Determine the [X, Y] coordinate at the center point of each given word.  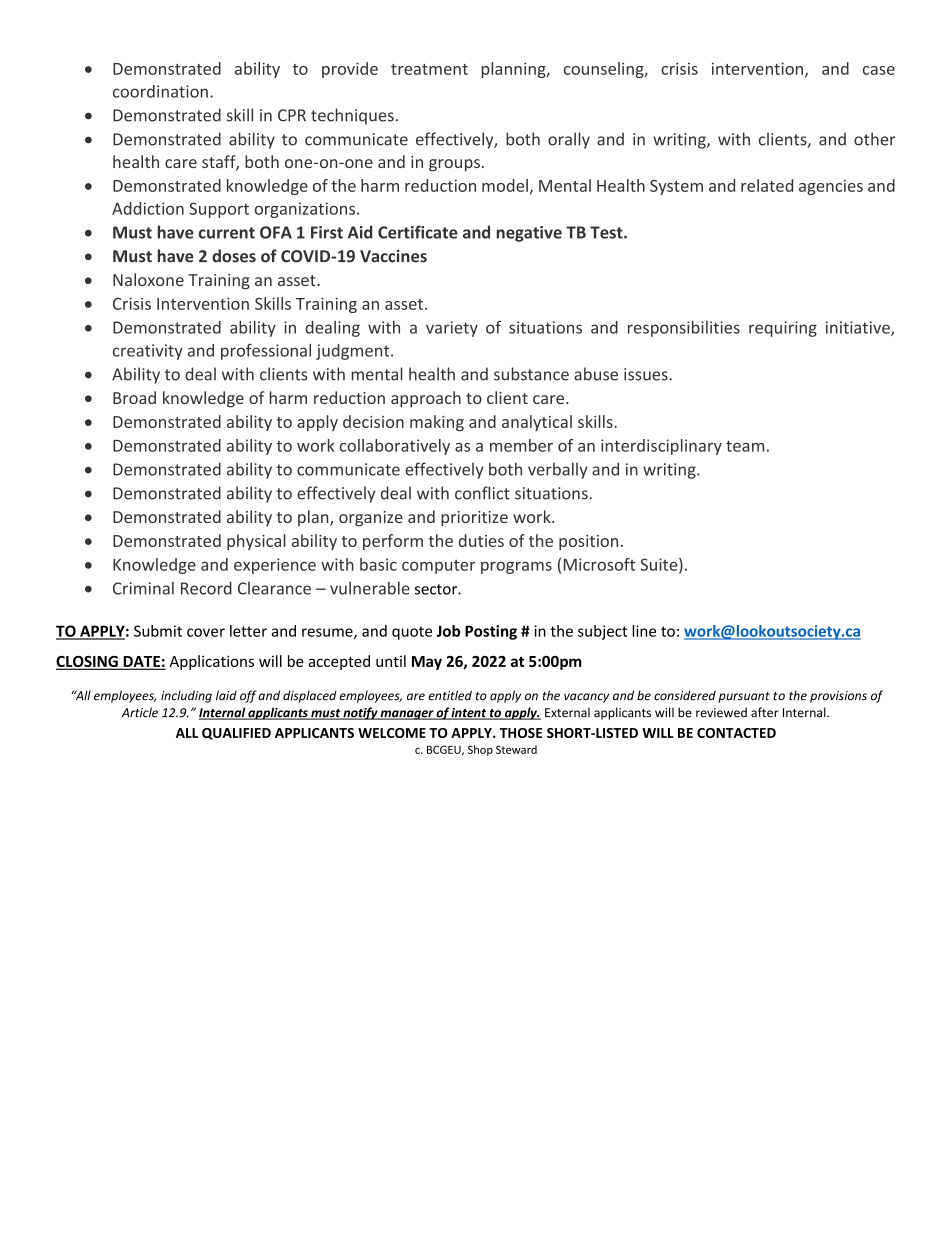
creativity [148, 352]
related [767, 185]
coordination [160, 91]
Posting [491, 632]
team [745, 446]
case [879, 70]
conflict [482, 493]
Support [219, 210]
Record [206, 588]
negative [529, 234]
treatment [429, 69]
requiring [783, 329]
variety [452, 329]
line [644, 631]
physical [256, 542]
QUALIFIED [236, 734]
